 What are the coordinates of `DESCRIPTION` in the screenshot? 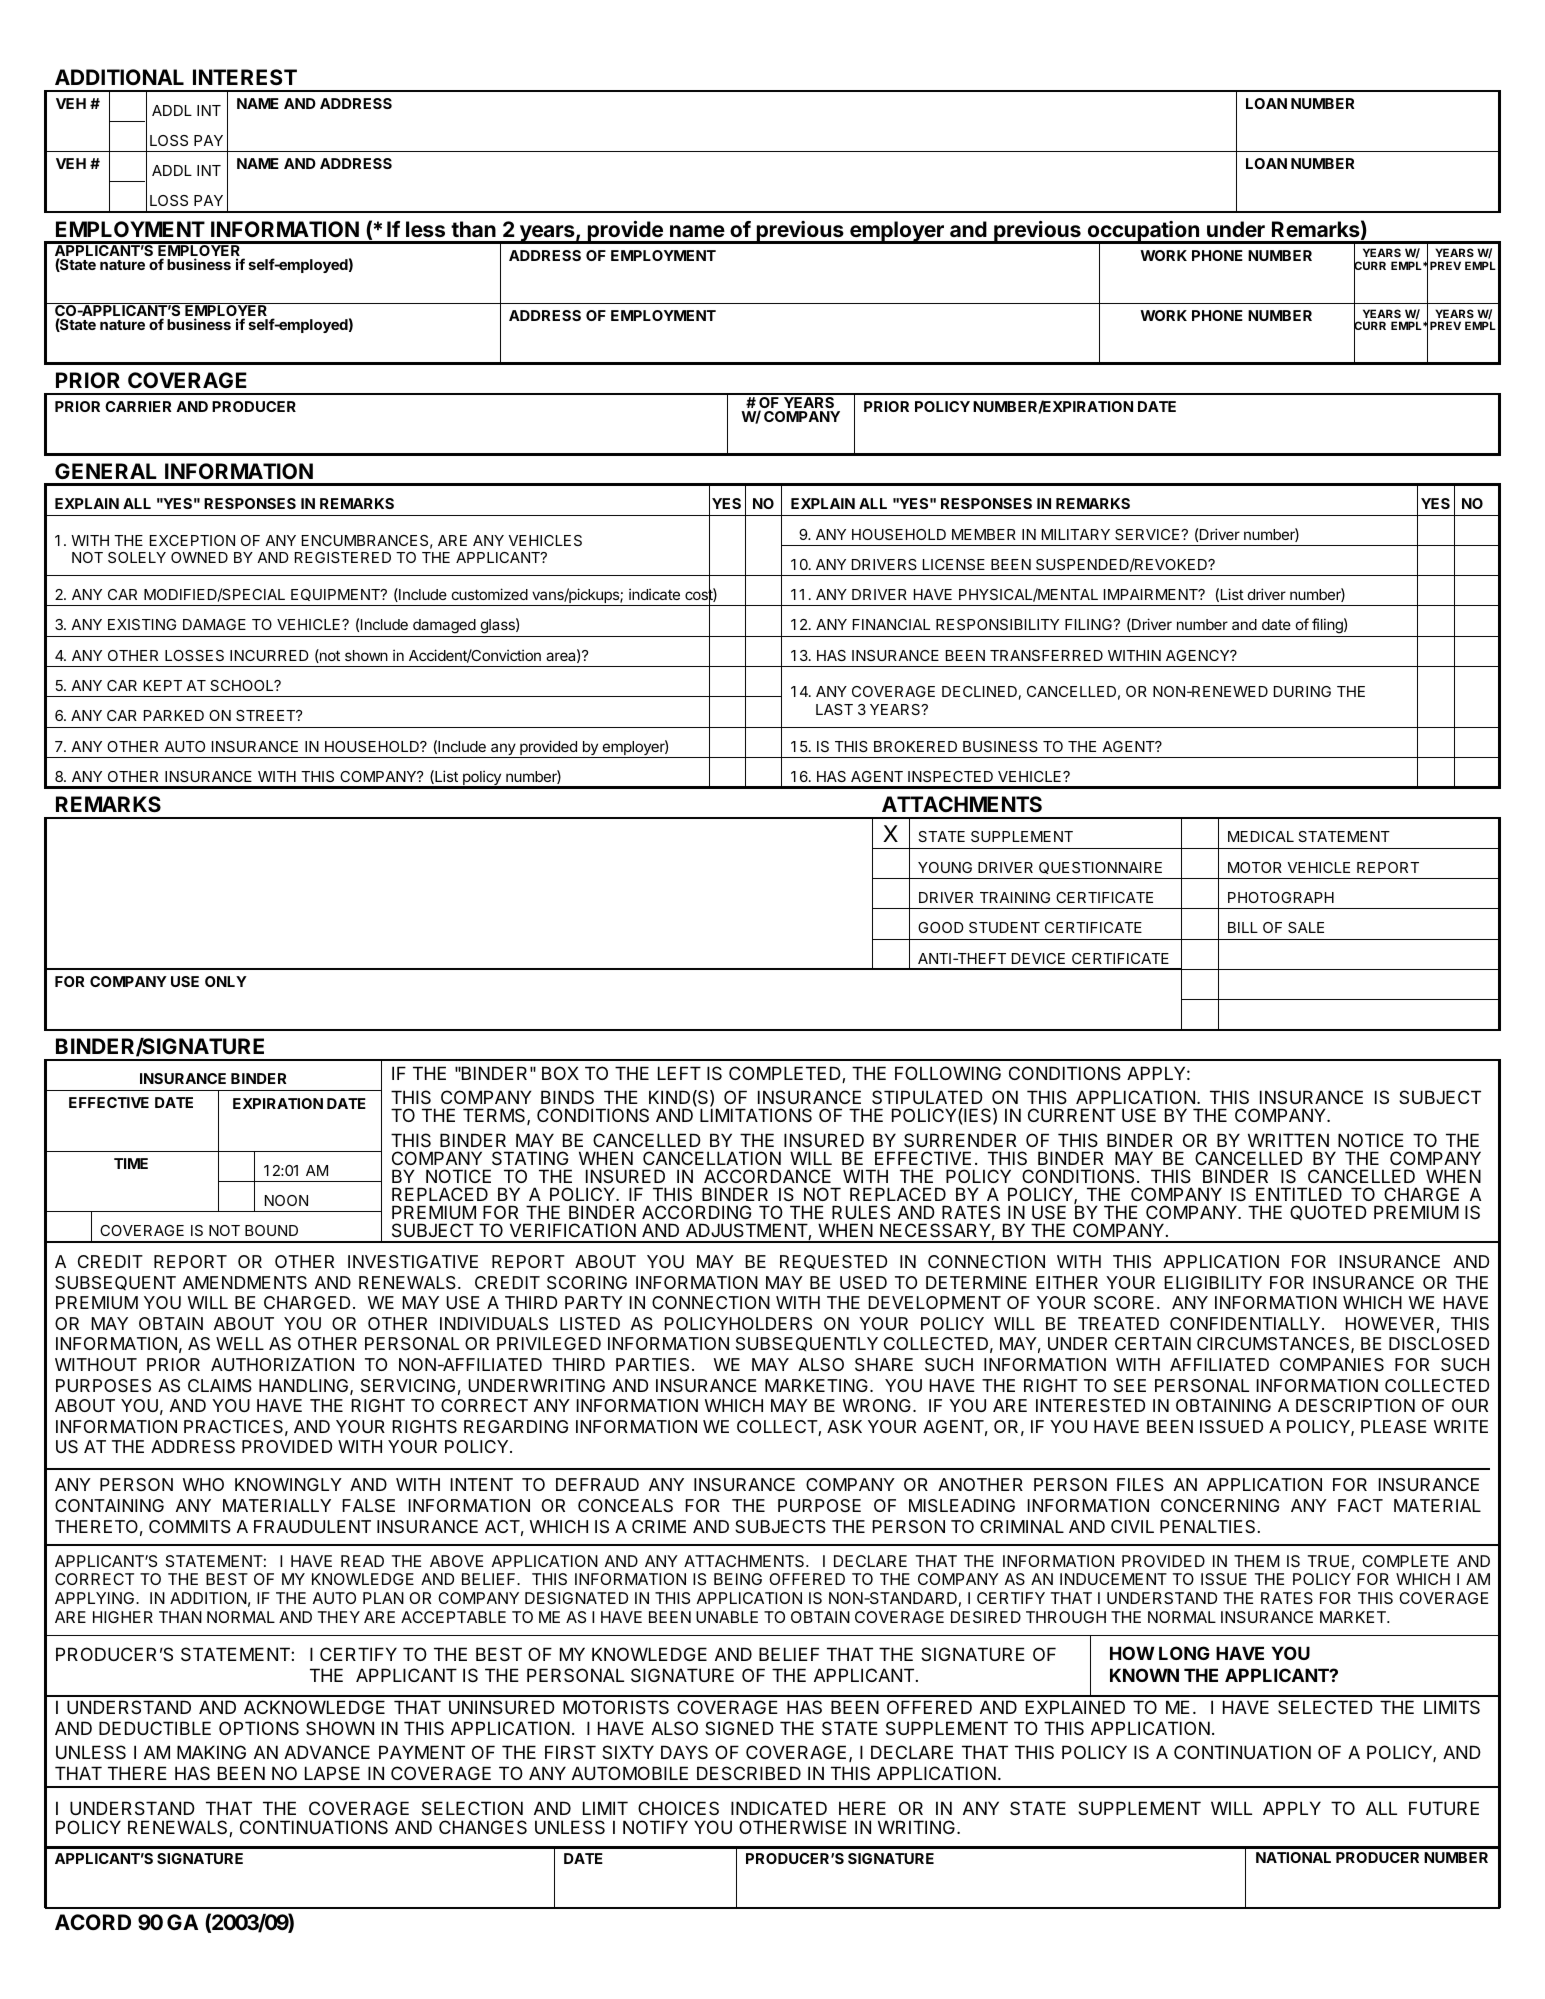 It's located at (1355, 1405).
